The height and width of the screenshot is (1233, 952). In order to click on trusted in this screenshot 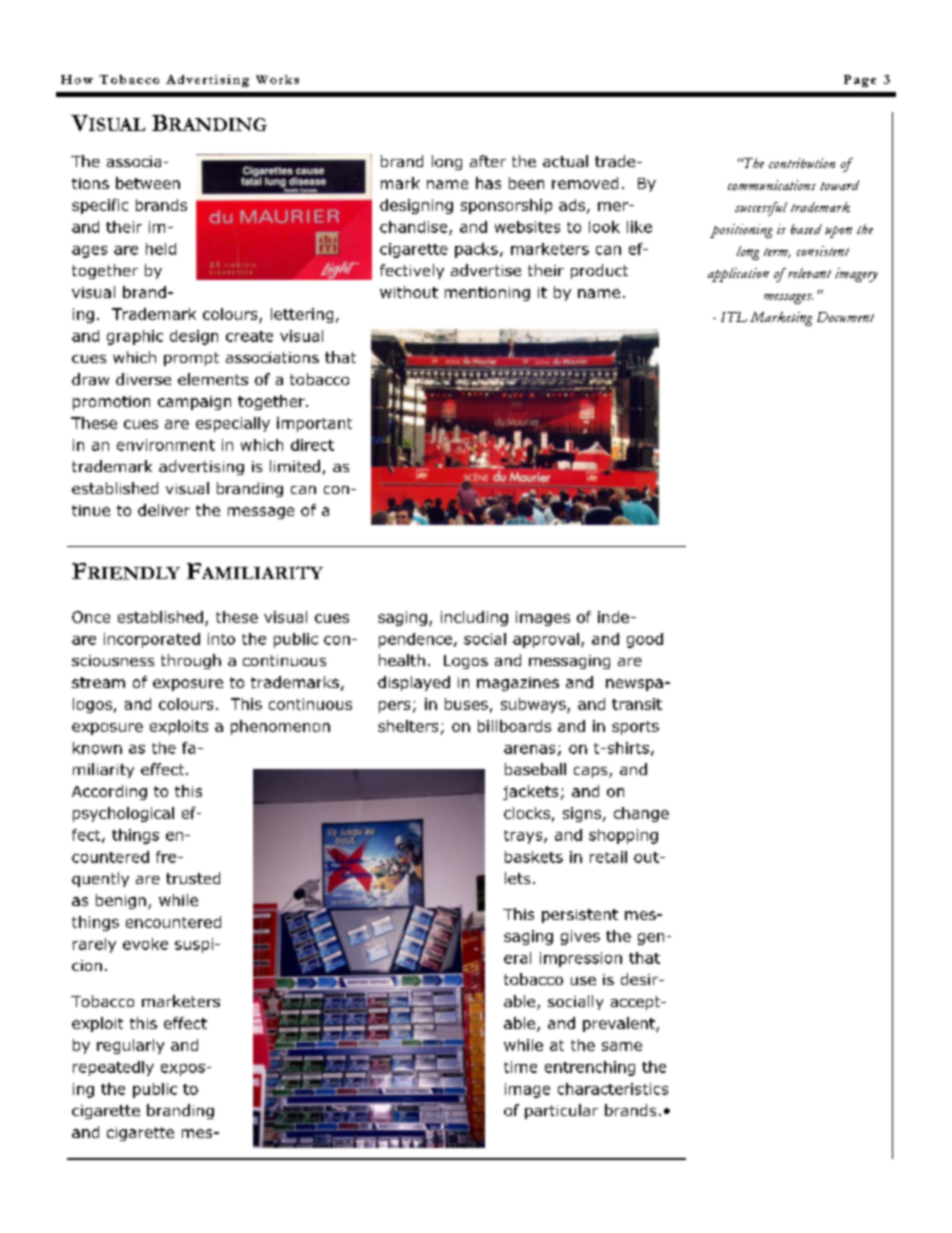, I will do `click(193, 878)`.
